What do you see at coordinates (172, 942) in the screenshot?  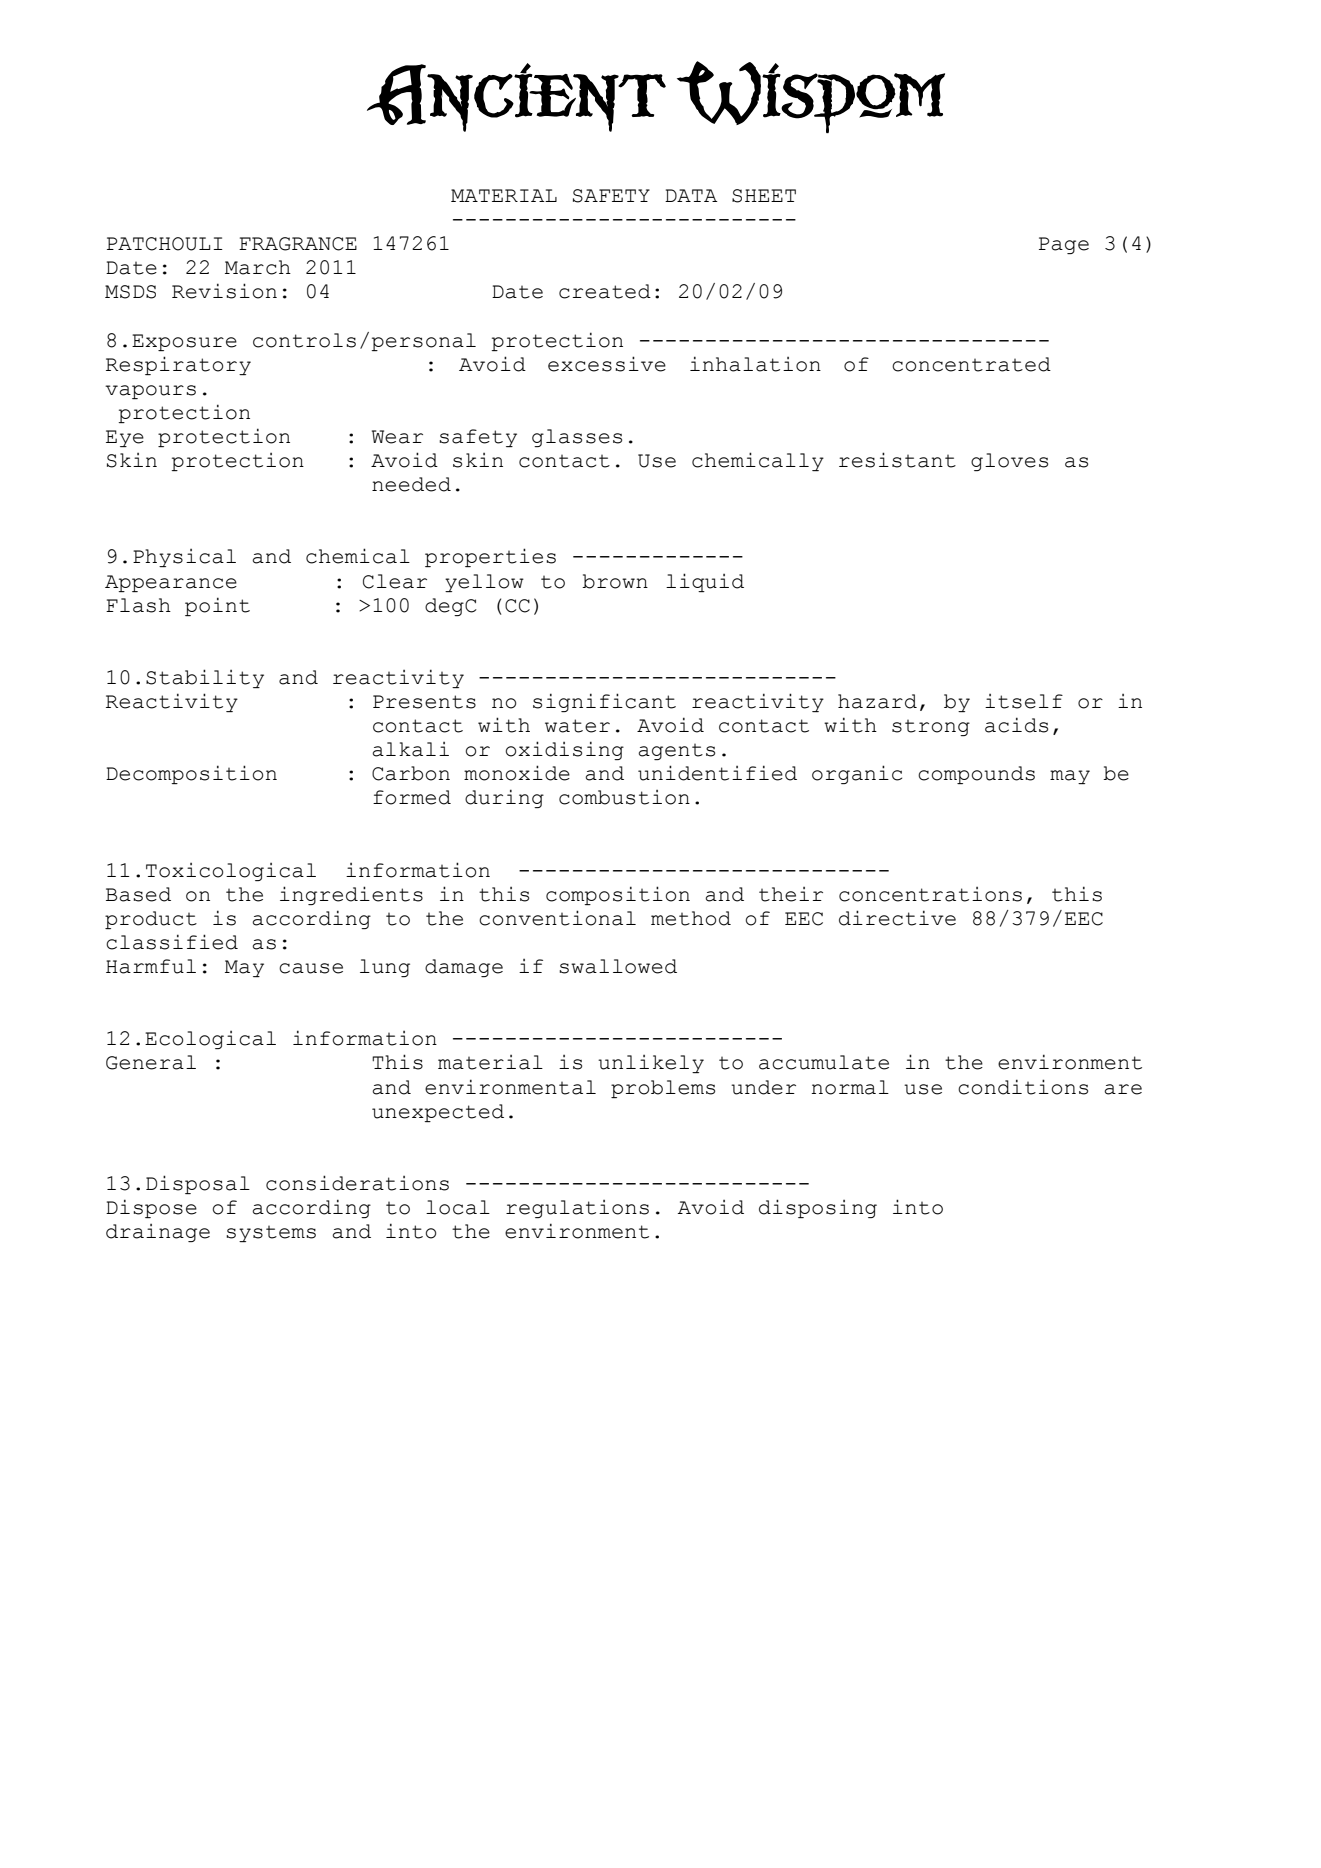 I see `classified` at bounding box center [172, 942].
